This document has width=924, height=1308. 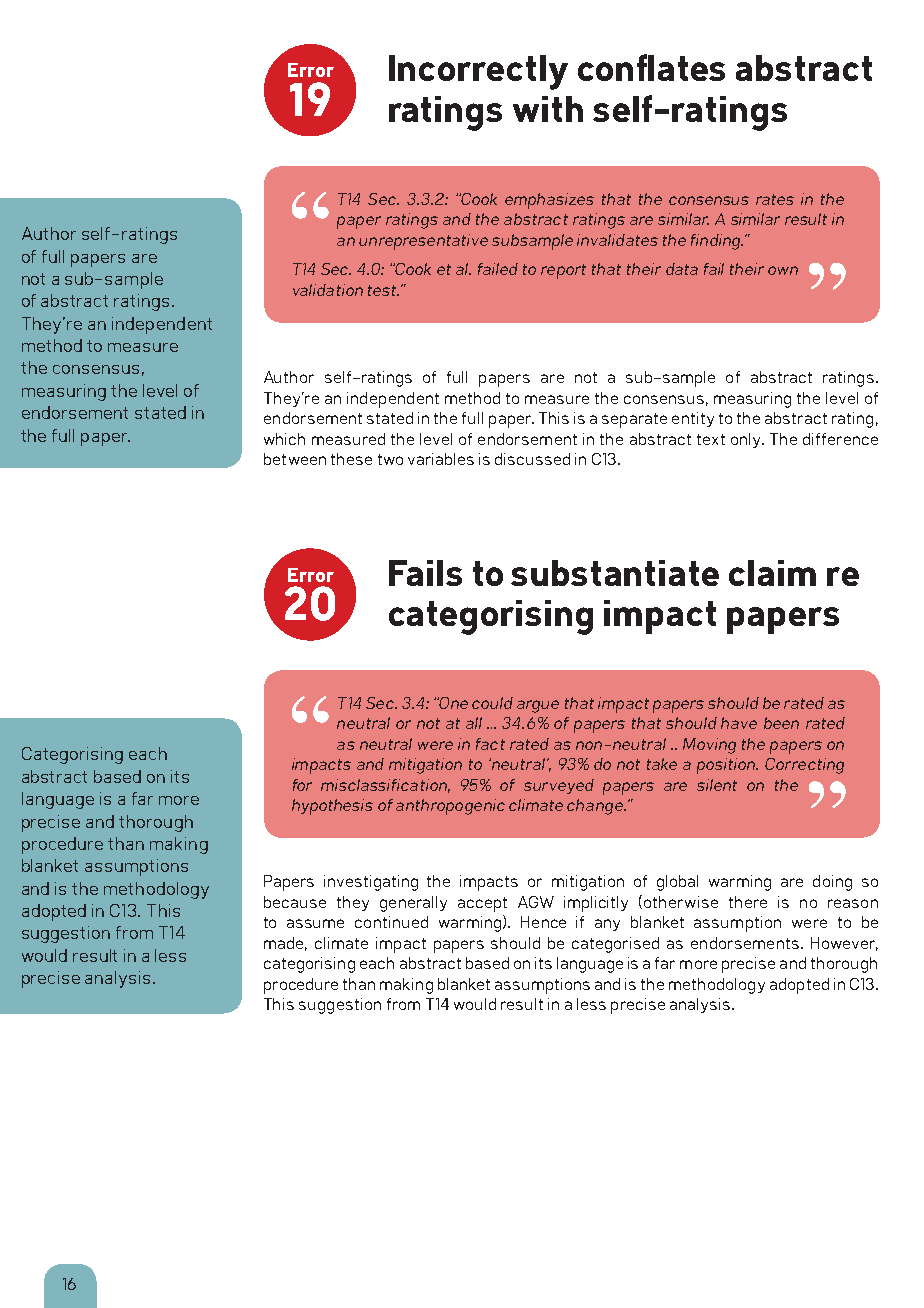 I want to click on Hence, so click(x=543, y=922).
